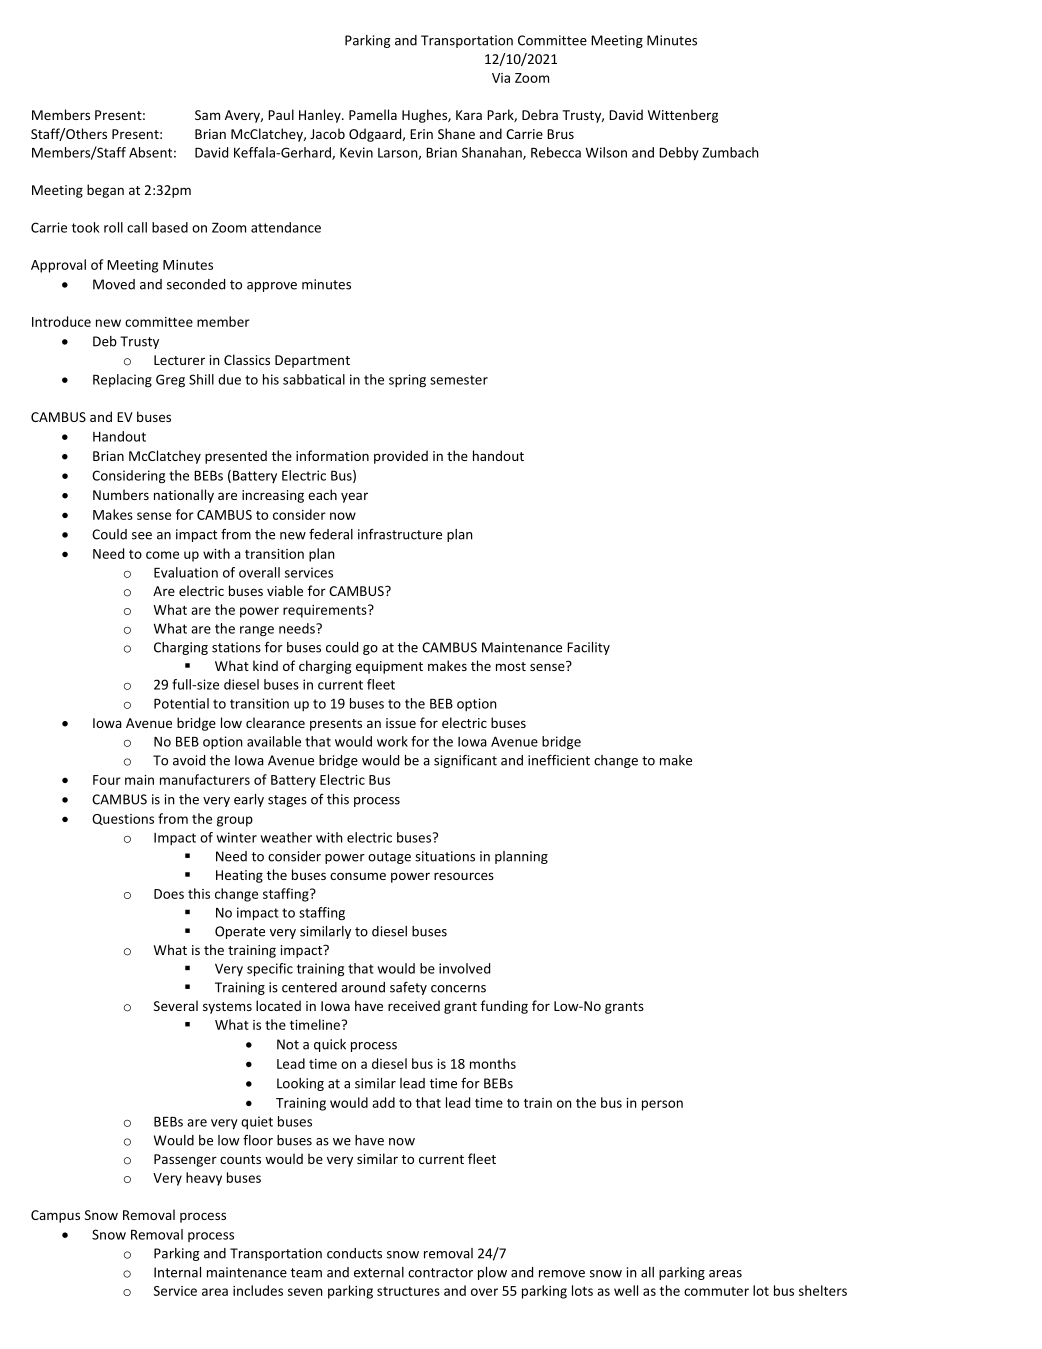 The image size is (1042, 1349). I want to click on Shane, so click(456, 133).
